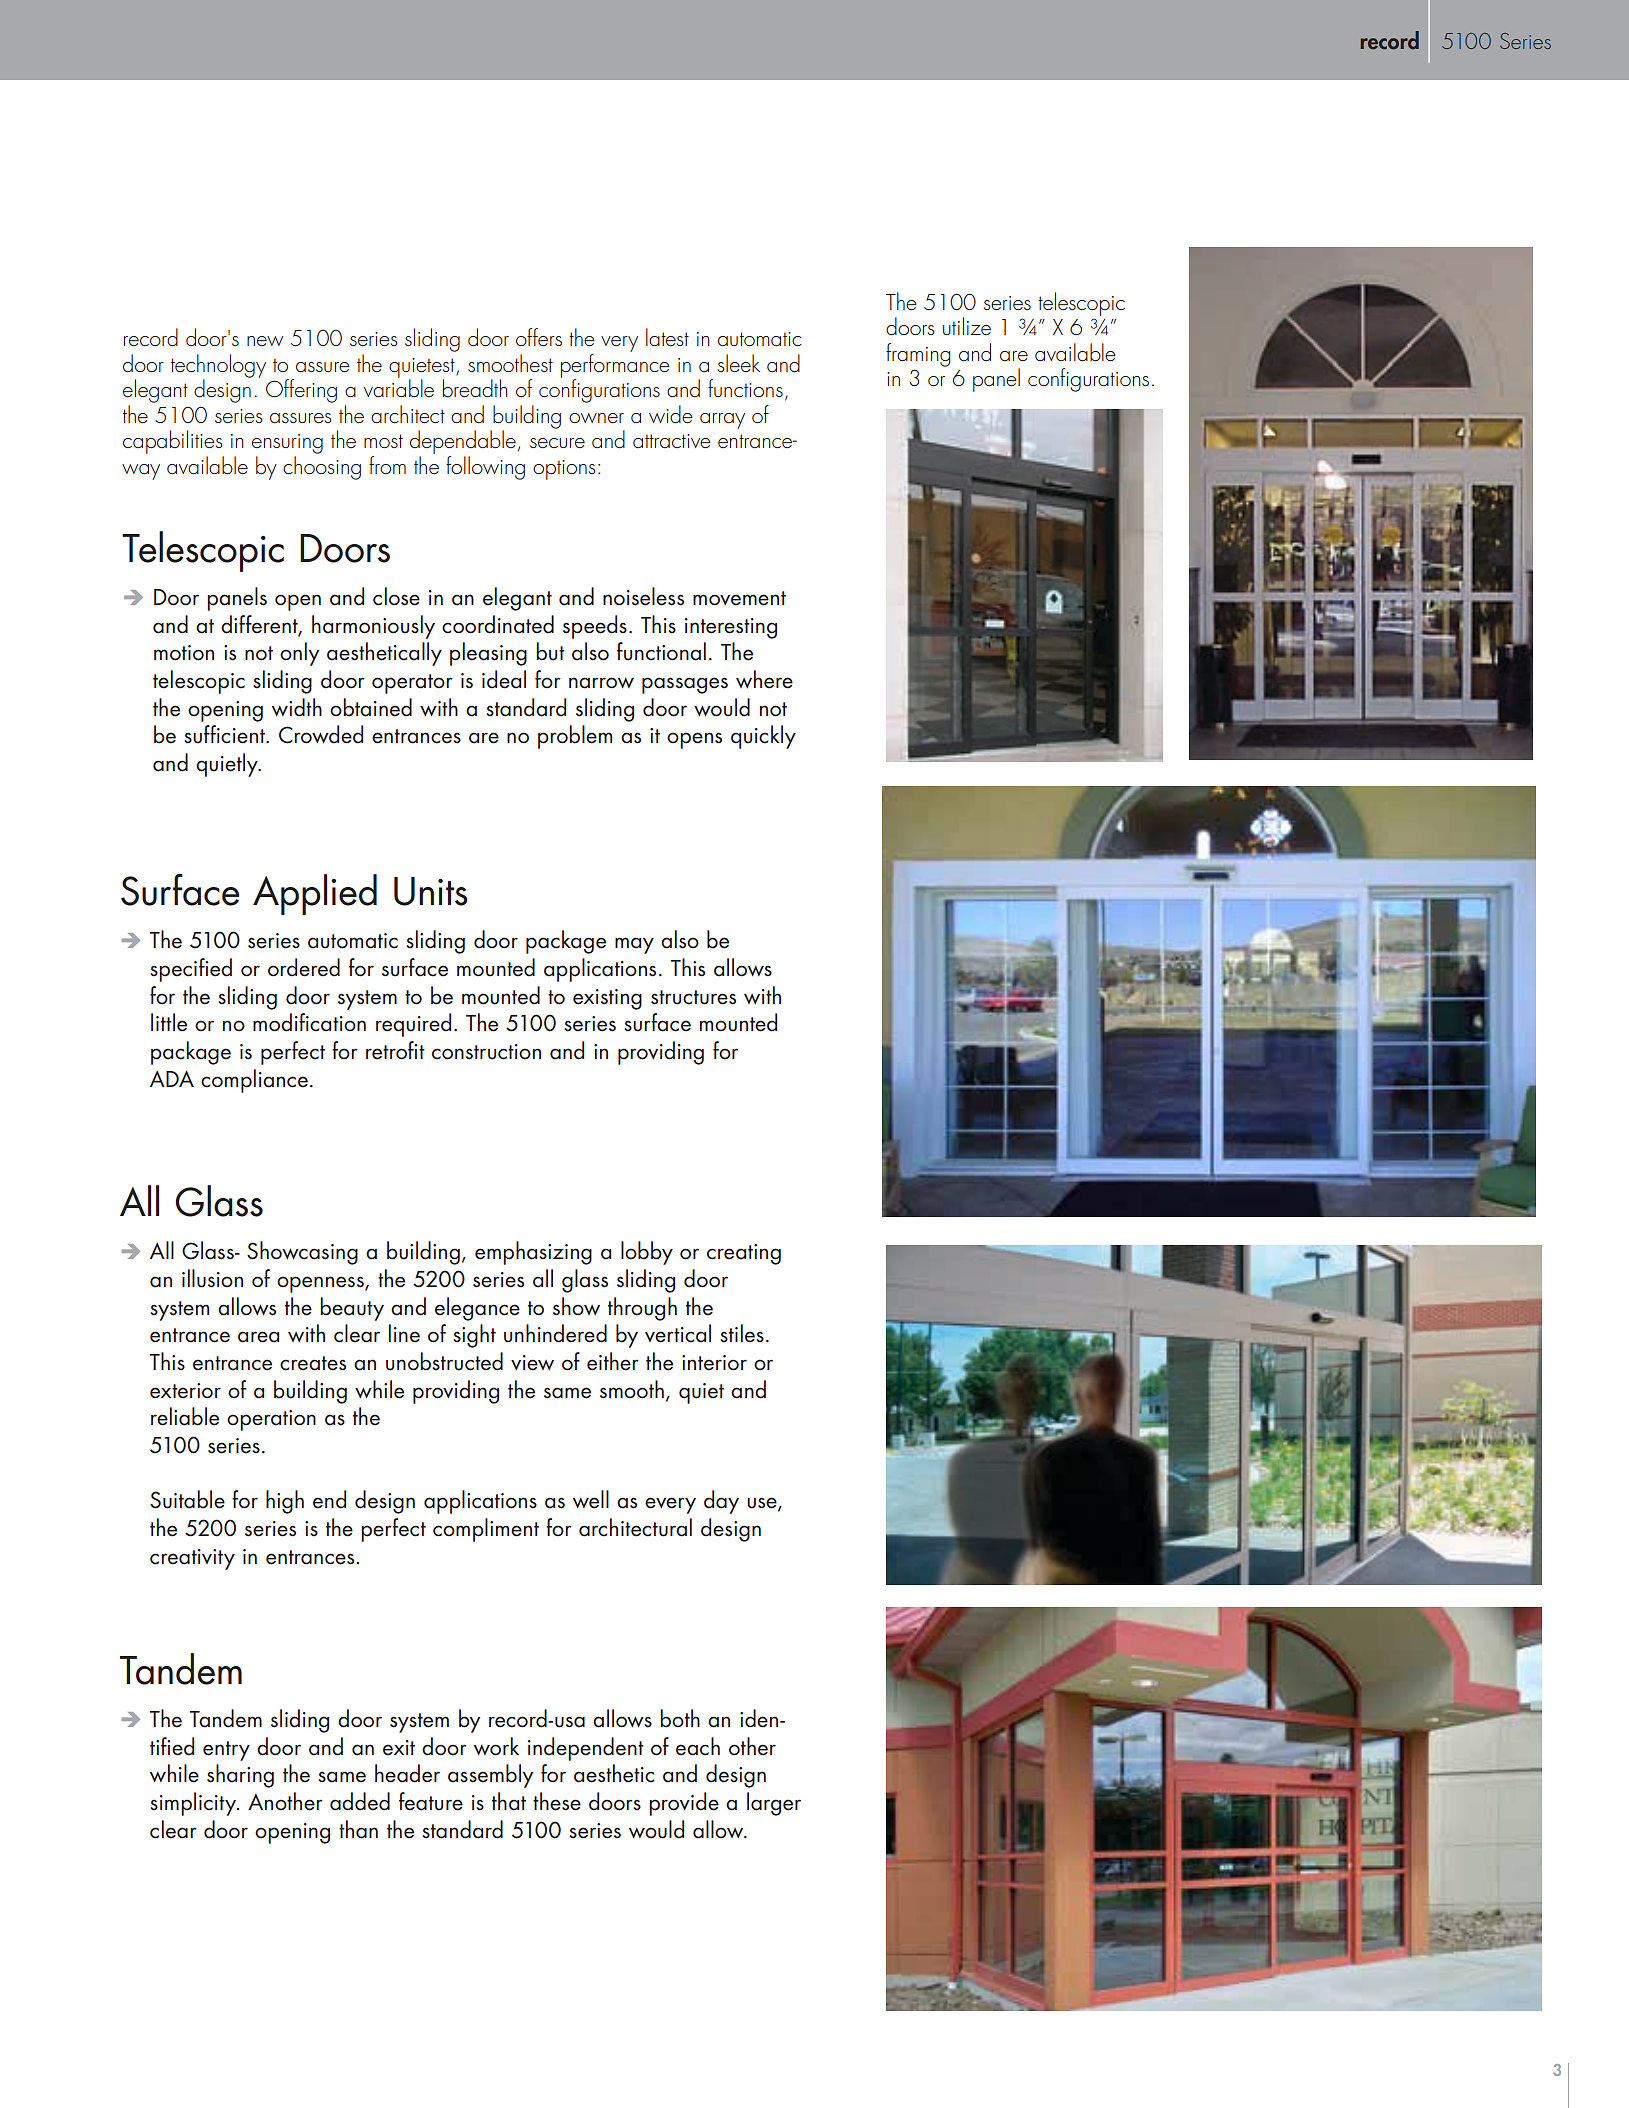  What do you see at coordinates (254, 1081) in the document?
I see `compliance` at bounding box center [254, 1081].
